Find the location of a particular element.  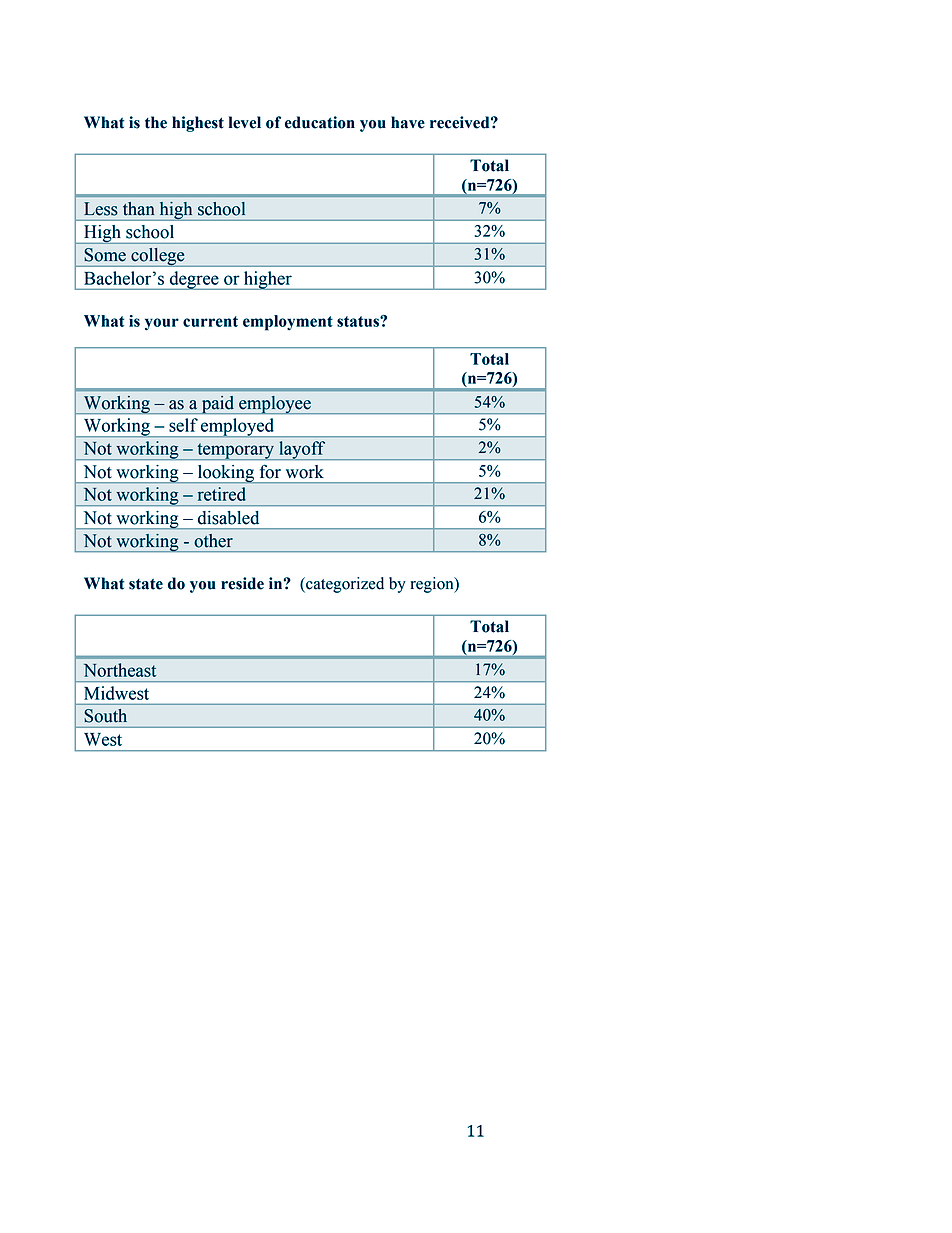

Northeast is located at coordinates (120, 670).
